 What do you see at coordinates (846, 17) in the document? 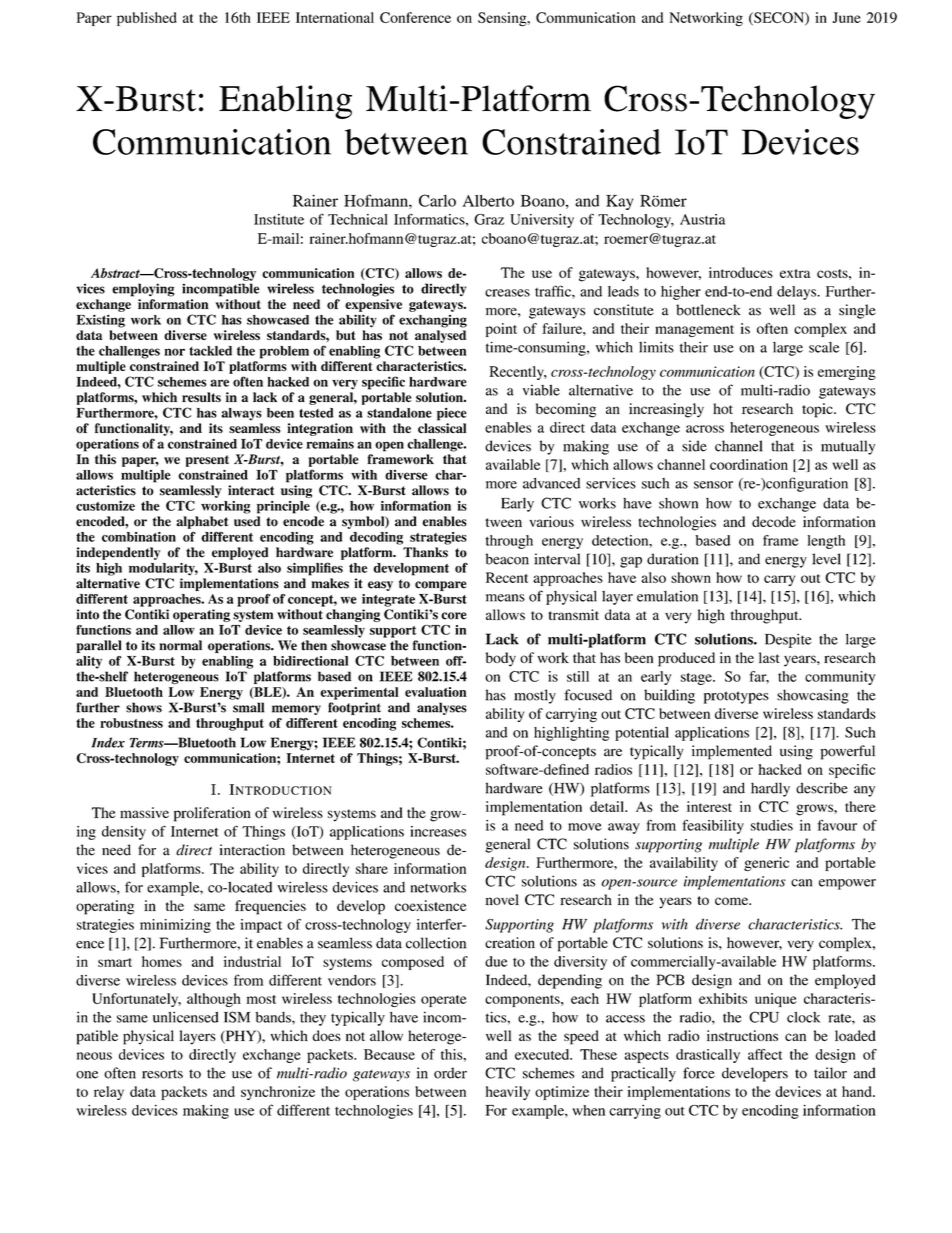
I see `June` at bounding box center [846, 17].
